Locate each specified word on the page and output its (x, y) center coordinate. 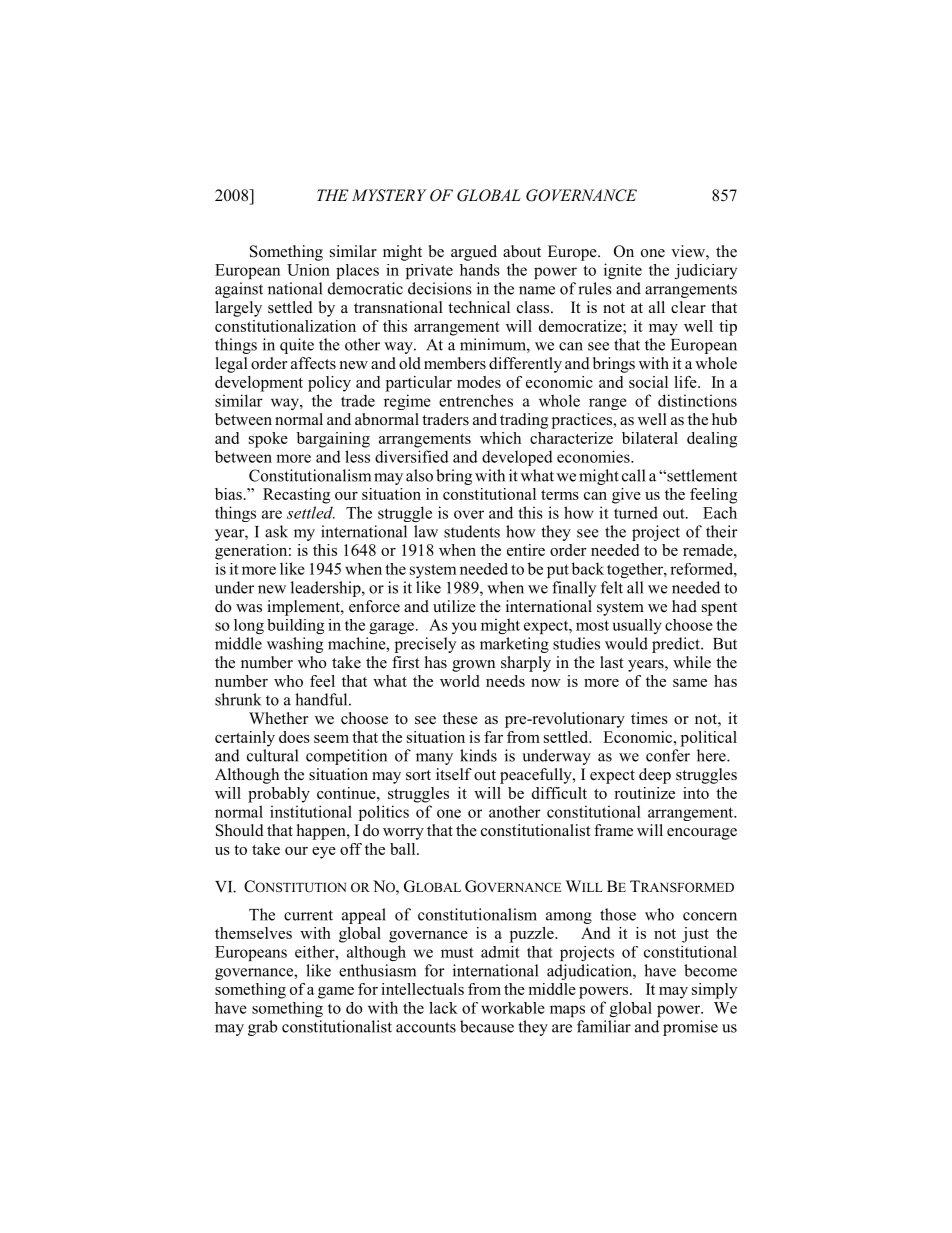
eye (324, 853)
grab (263, 1028)
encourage (702, 834)
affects (313, 363)
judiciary (706, 271)
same (690, 683)
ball (404, 849)
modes (479, 382)
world (459, 681)
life (686, 382)
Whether (278, 718)
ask (276, 531)
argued (474, 253)
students (472, 531)
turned (636, 512)
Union (308, 270)
